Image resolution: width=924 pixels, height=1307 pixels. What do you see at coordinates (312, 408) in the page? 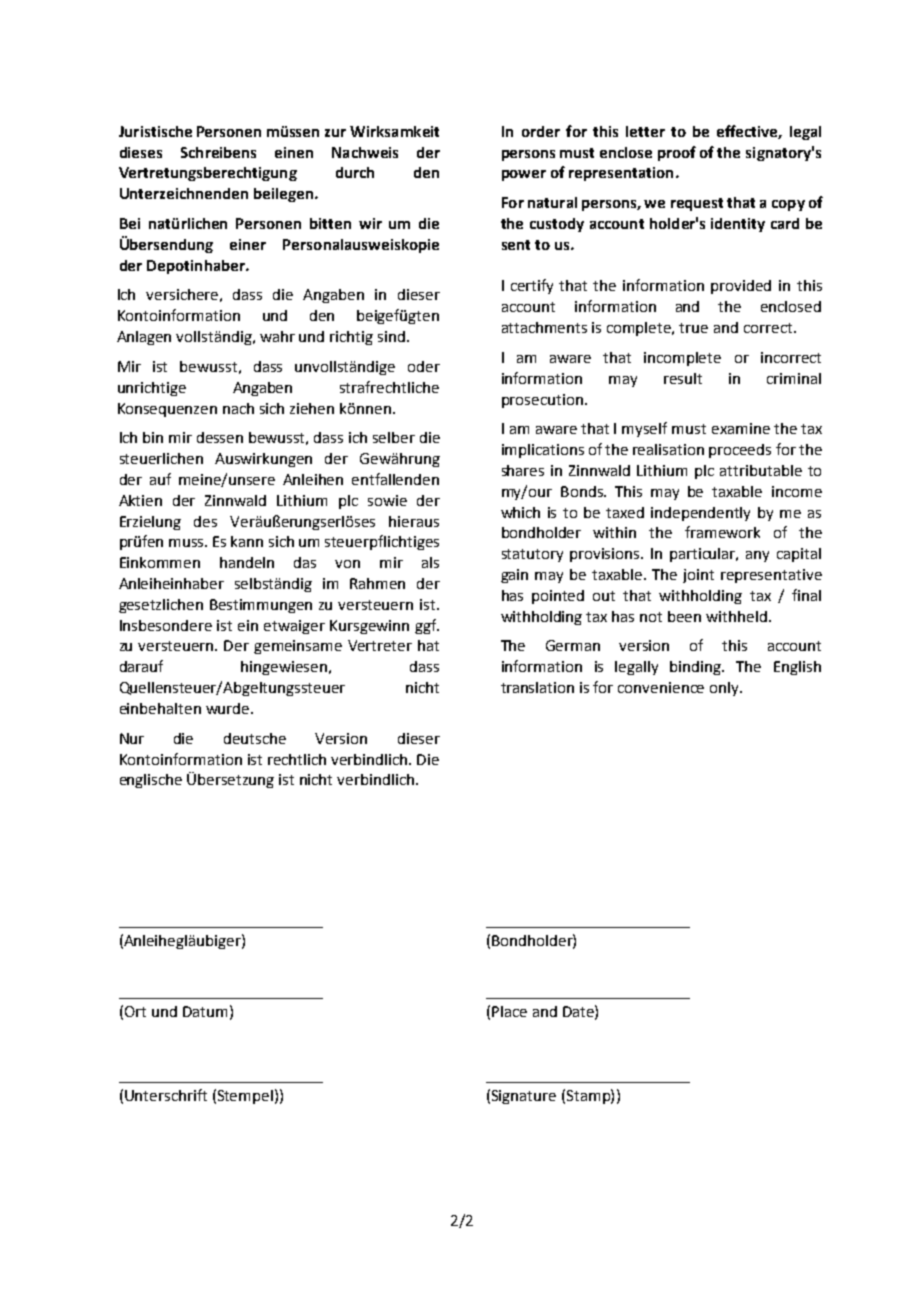
I see `ziehen` at bounding box center [312, 408].
